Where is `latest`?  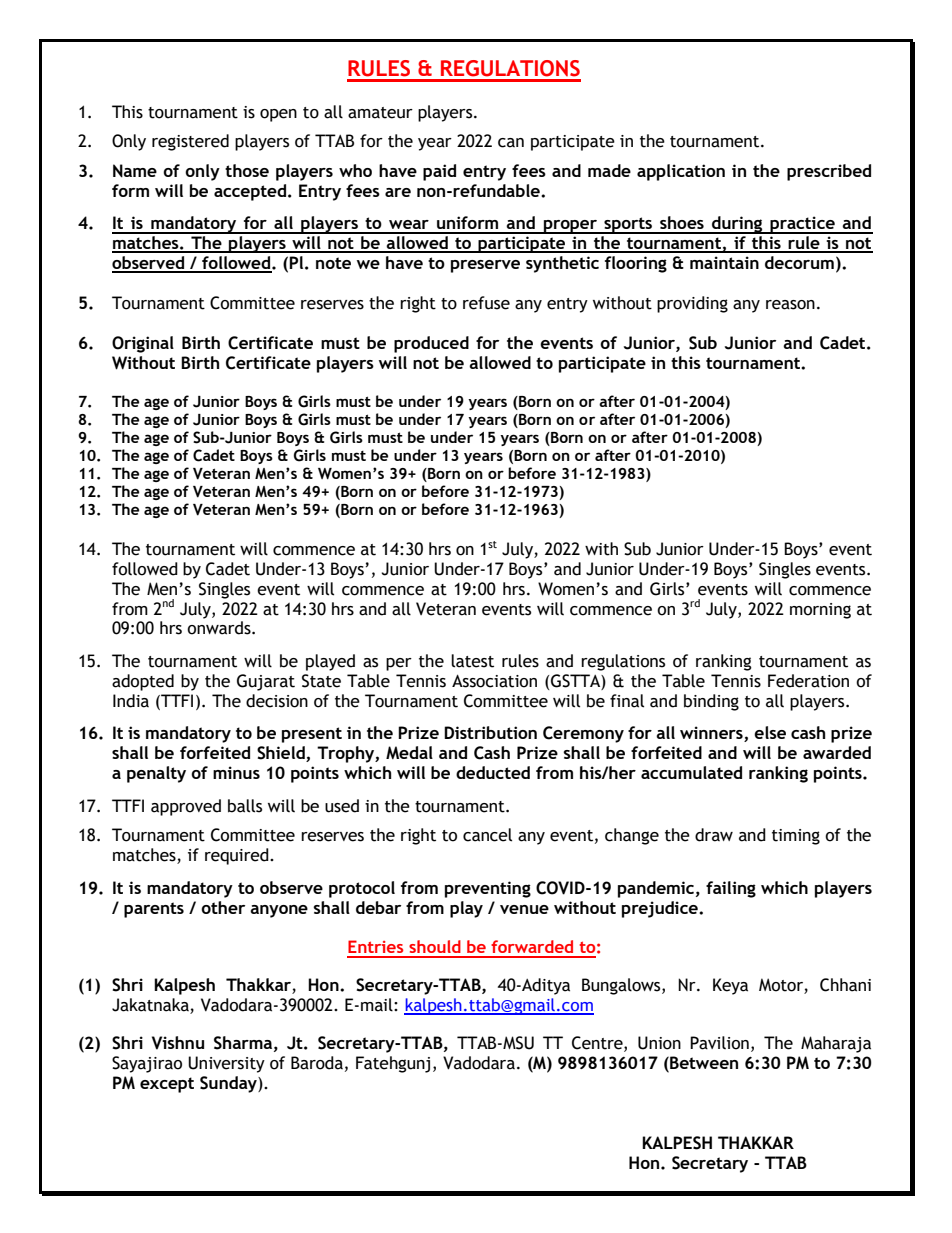 latest is located at coordinates (472, 661).
